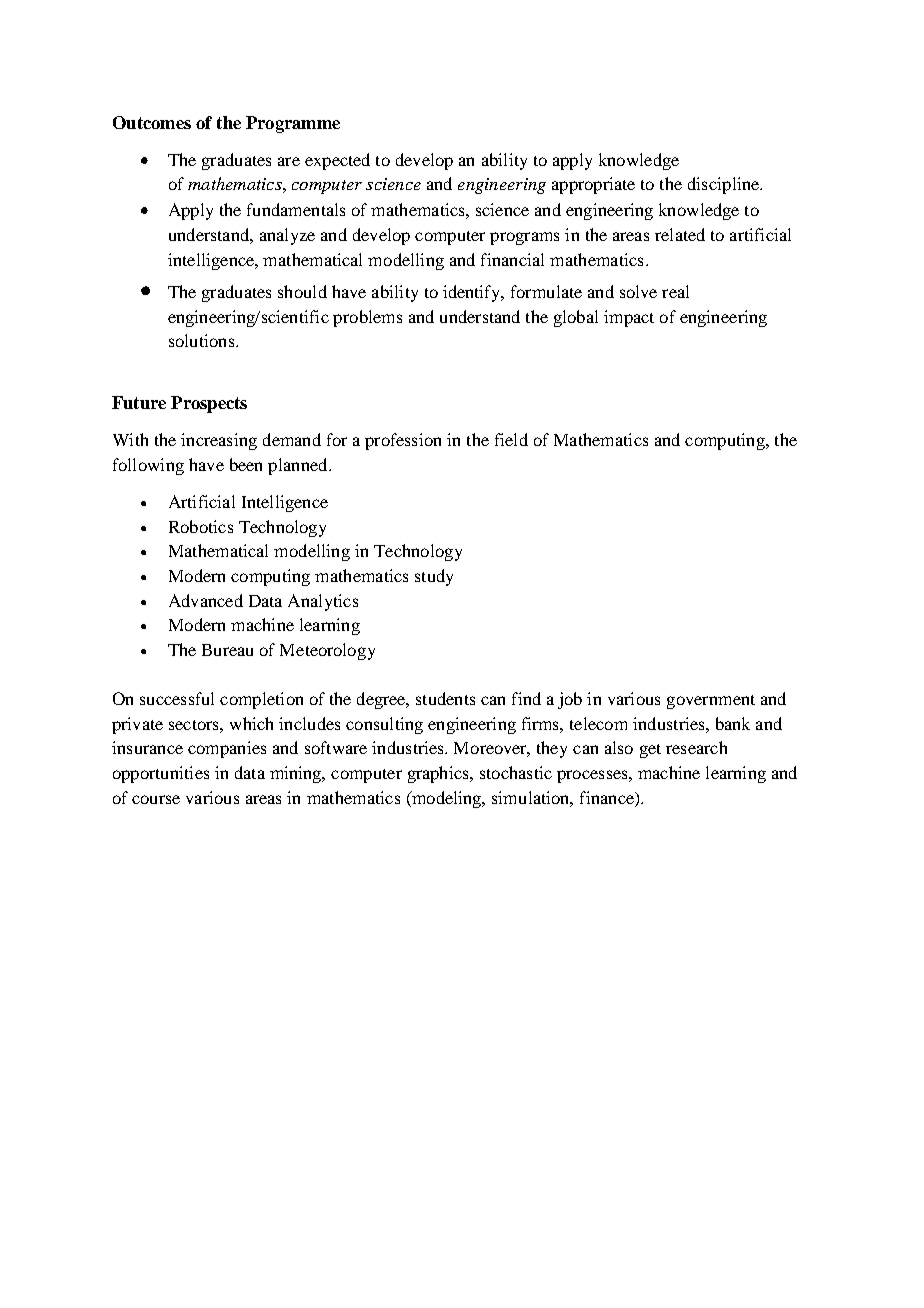 The width and height of the page is (924, 1308). I want to click on increasing, so click(219, 441).
